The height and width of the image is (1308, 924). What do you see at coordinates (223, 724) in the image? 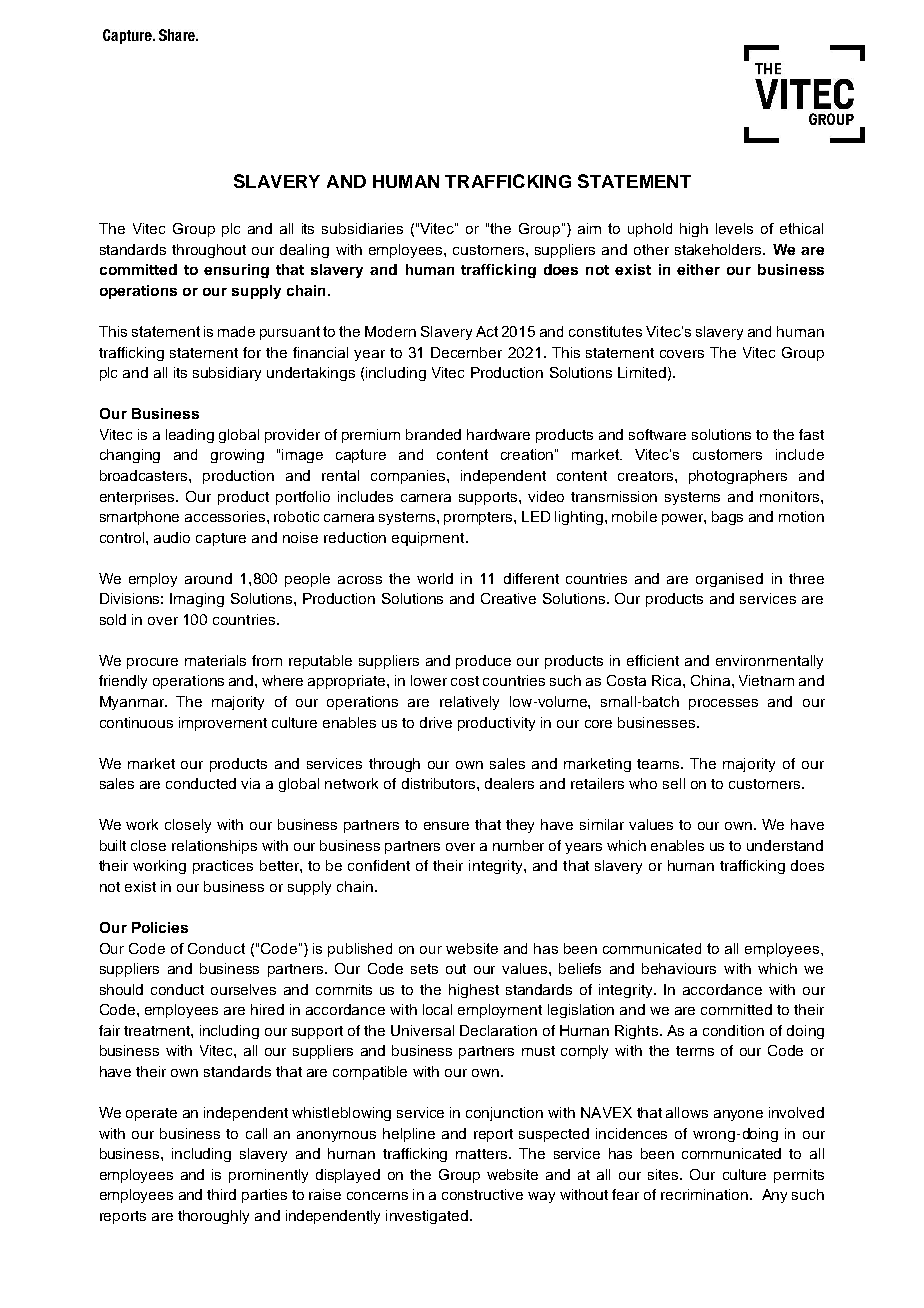
I see `improvement` at bounding box center [223, 724].
